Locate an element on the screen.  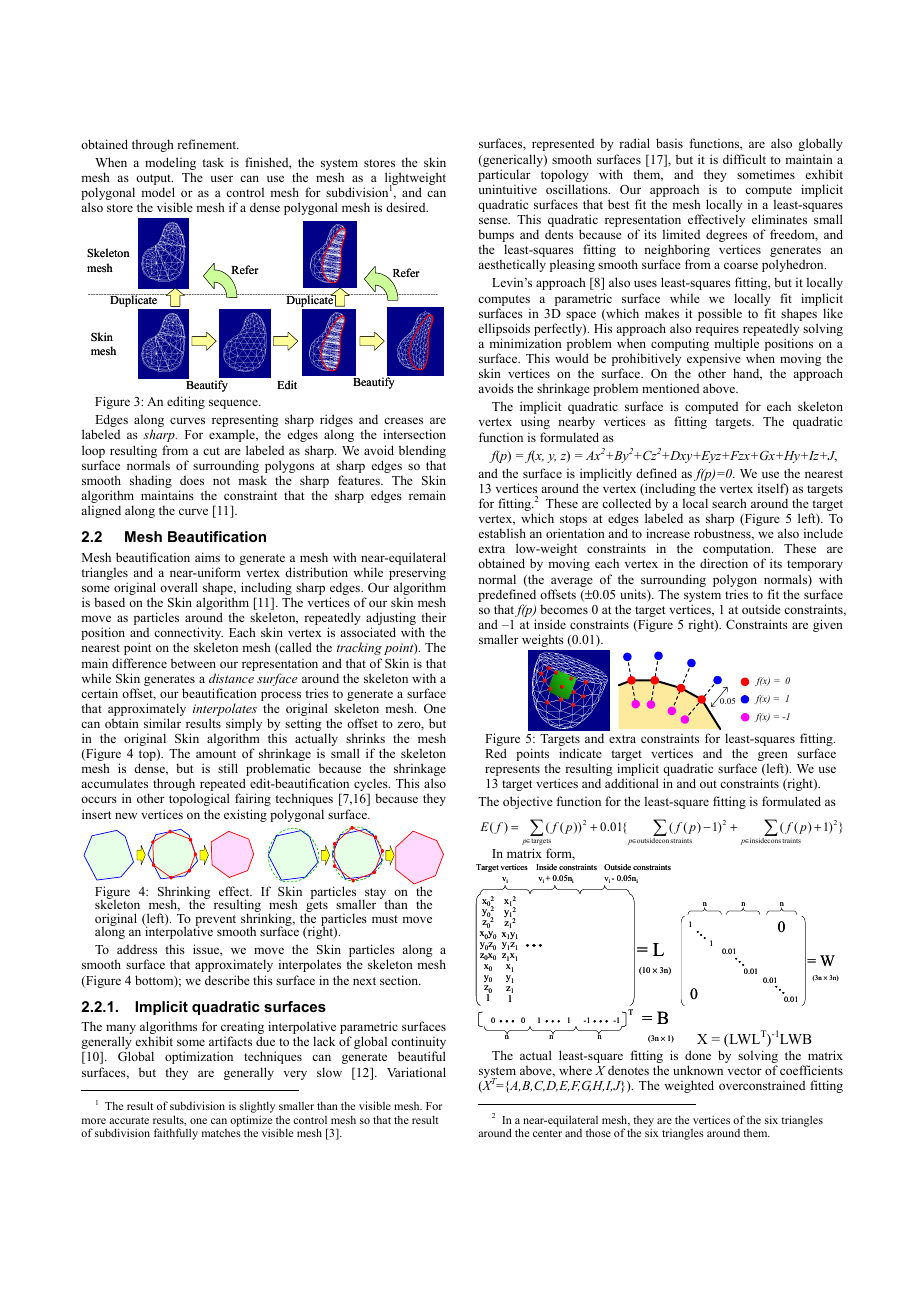
faithfully is located at coordinates (176, 1134).
